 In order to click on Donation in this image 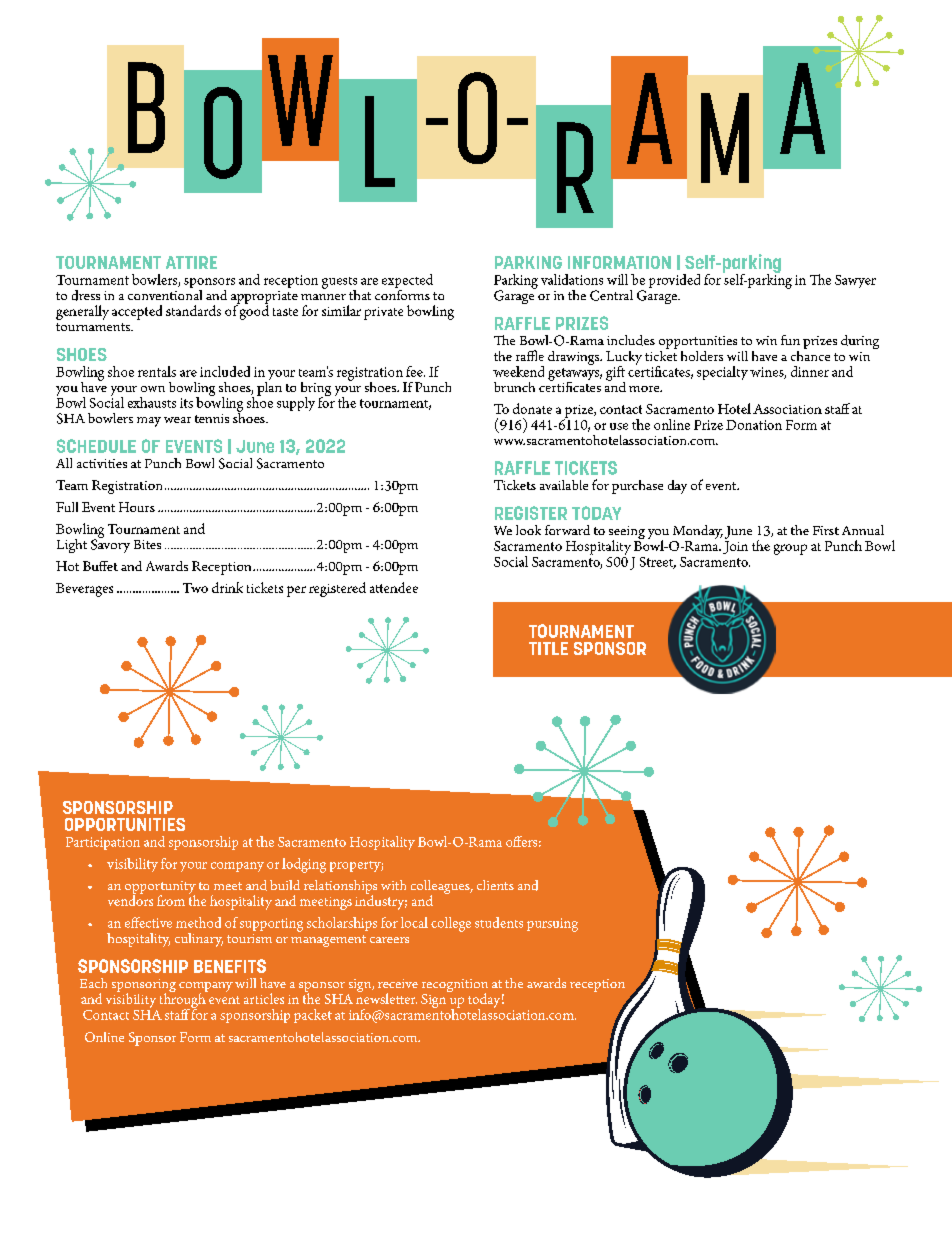, I will do `click(754, 425)`.
